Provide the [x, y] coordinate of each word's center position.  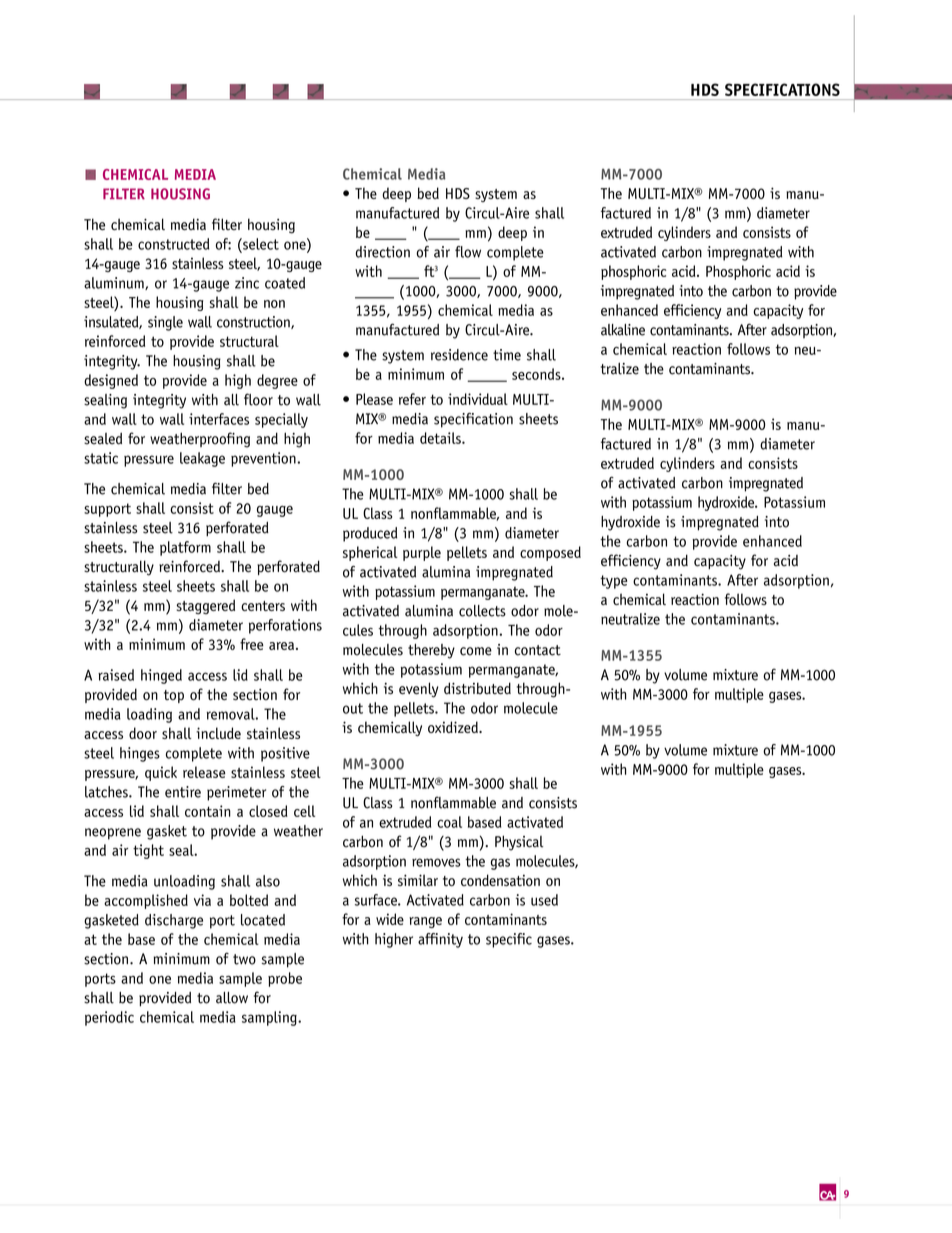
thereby [431, 651]
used [544, 900]
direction [383, 252]
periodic [109, 1018]
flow [468, 252]
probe [285, 979]
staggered [205, 606]
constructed [173, 244]
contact [538, 650]
